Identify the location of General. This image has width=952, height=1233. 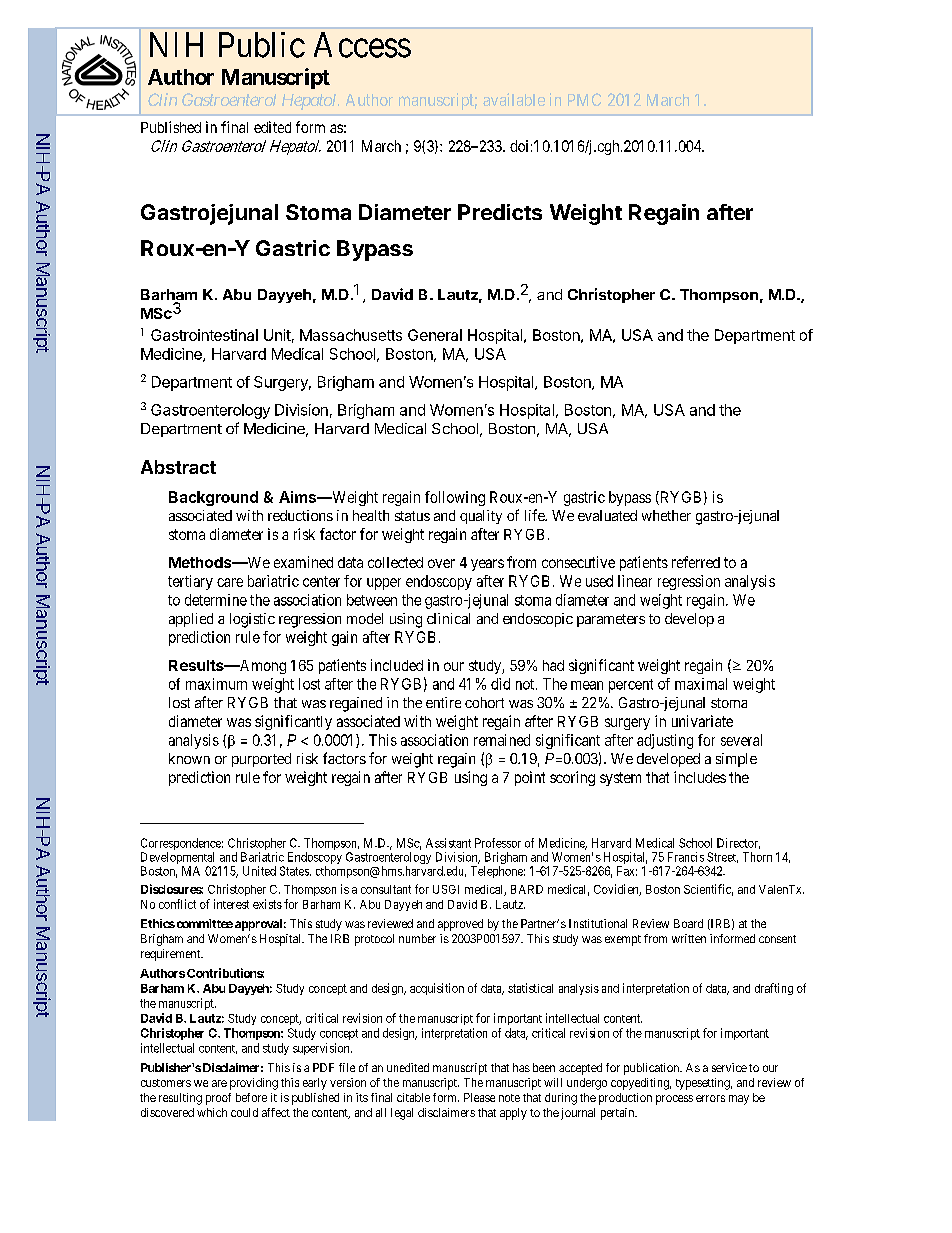
(435, 335).
